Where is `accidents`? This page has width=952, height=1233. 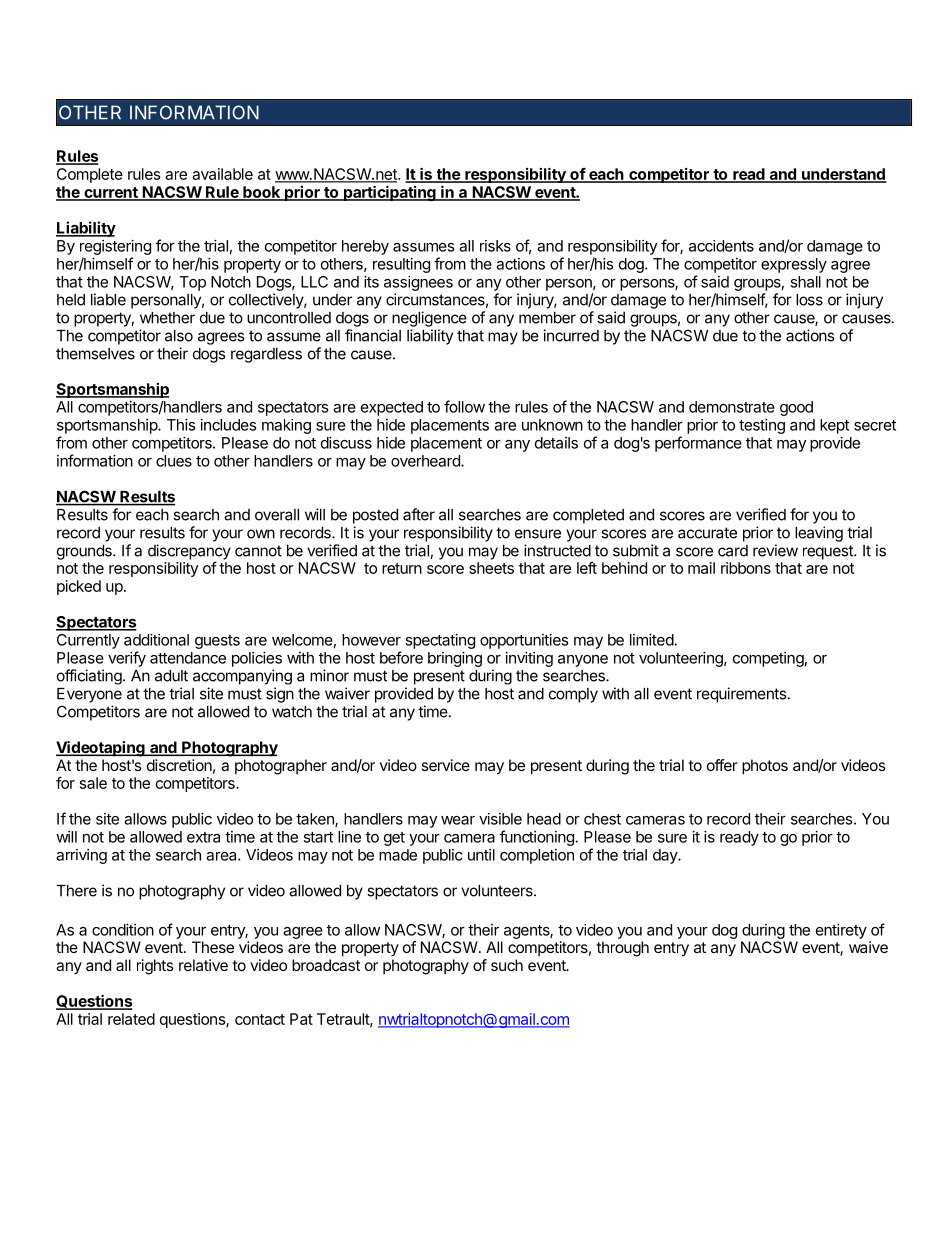
accidents is located at coordinates (721, 246).
